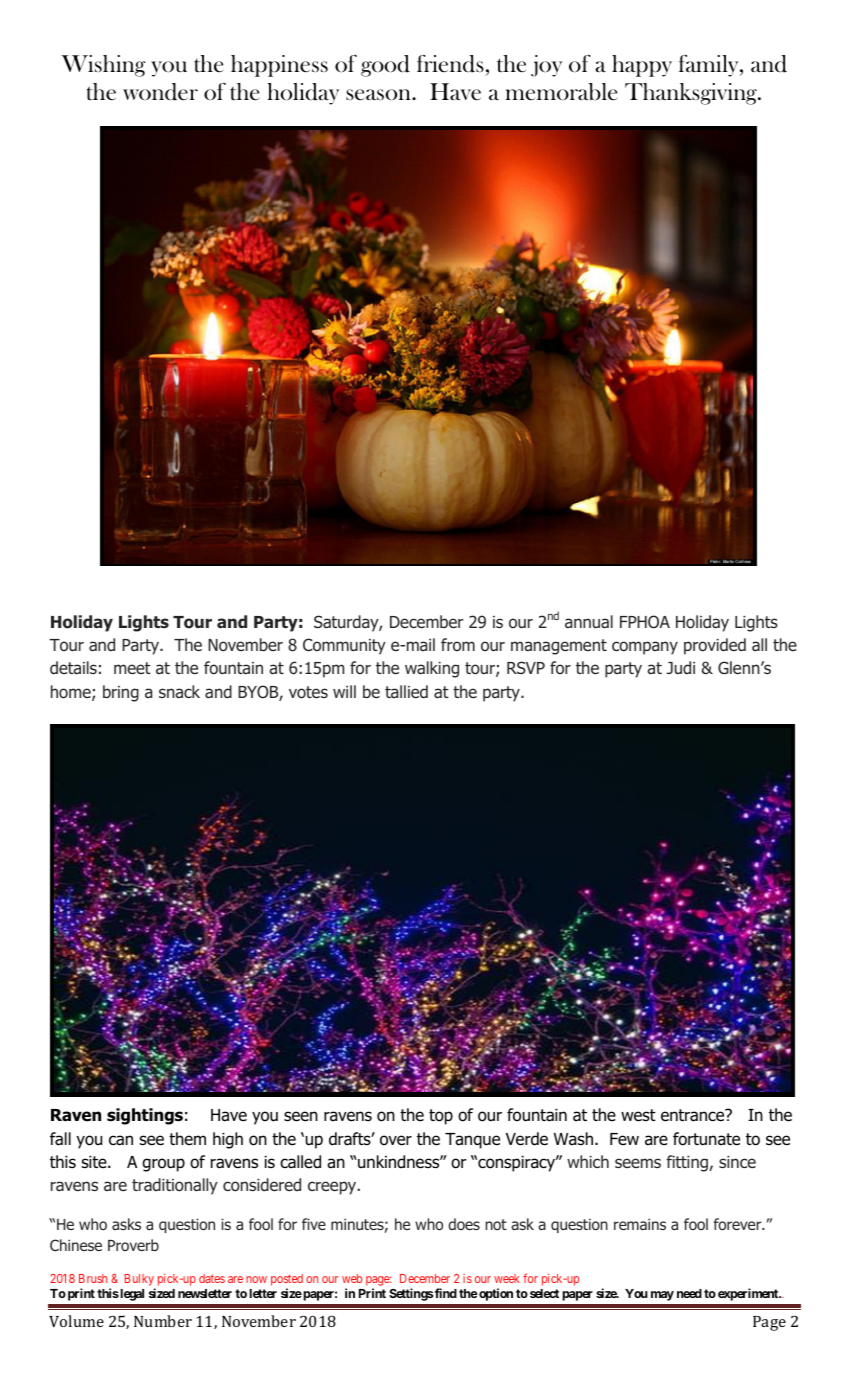 The image size is (849, 1400). Describe the element at coordinates (458, 644) in the page. I see `from` at that location.
